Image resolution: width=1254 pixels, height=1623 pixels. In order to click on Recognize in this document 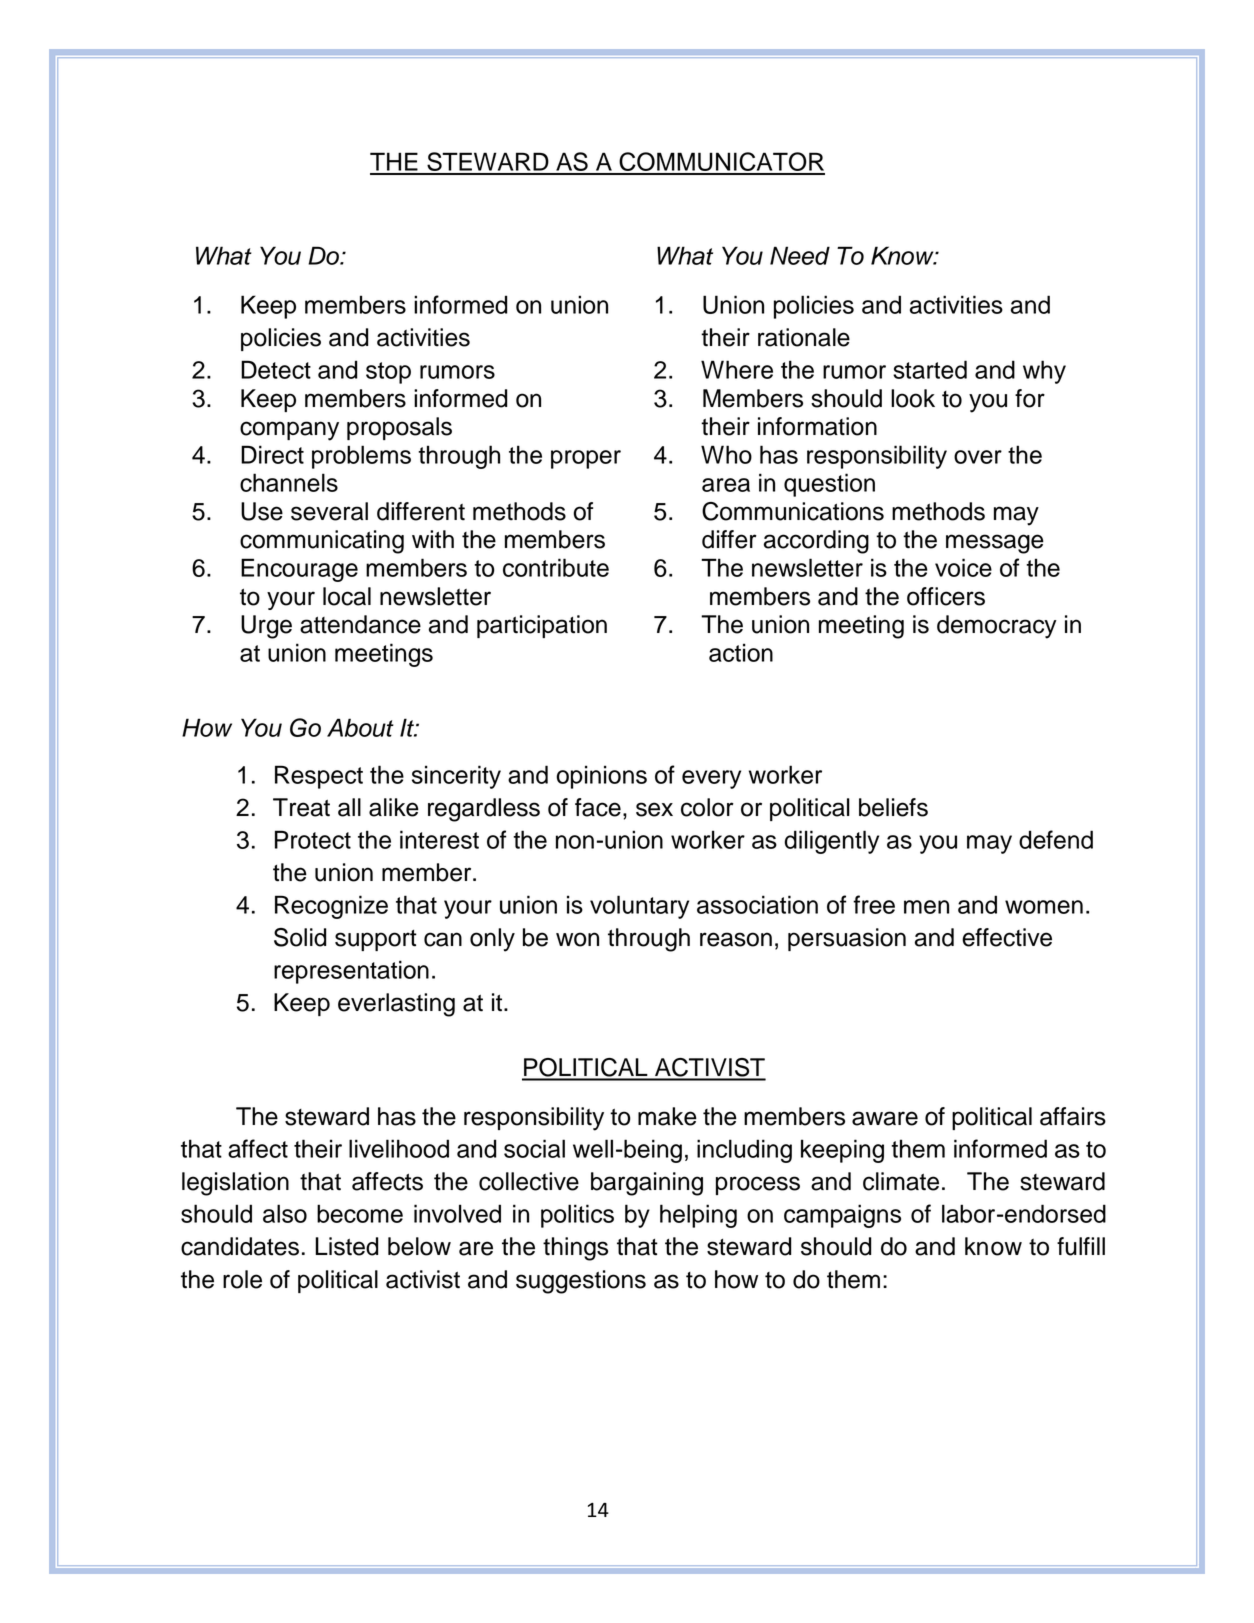, I will do `click(331, 907)`.
